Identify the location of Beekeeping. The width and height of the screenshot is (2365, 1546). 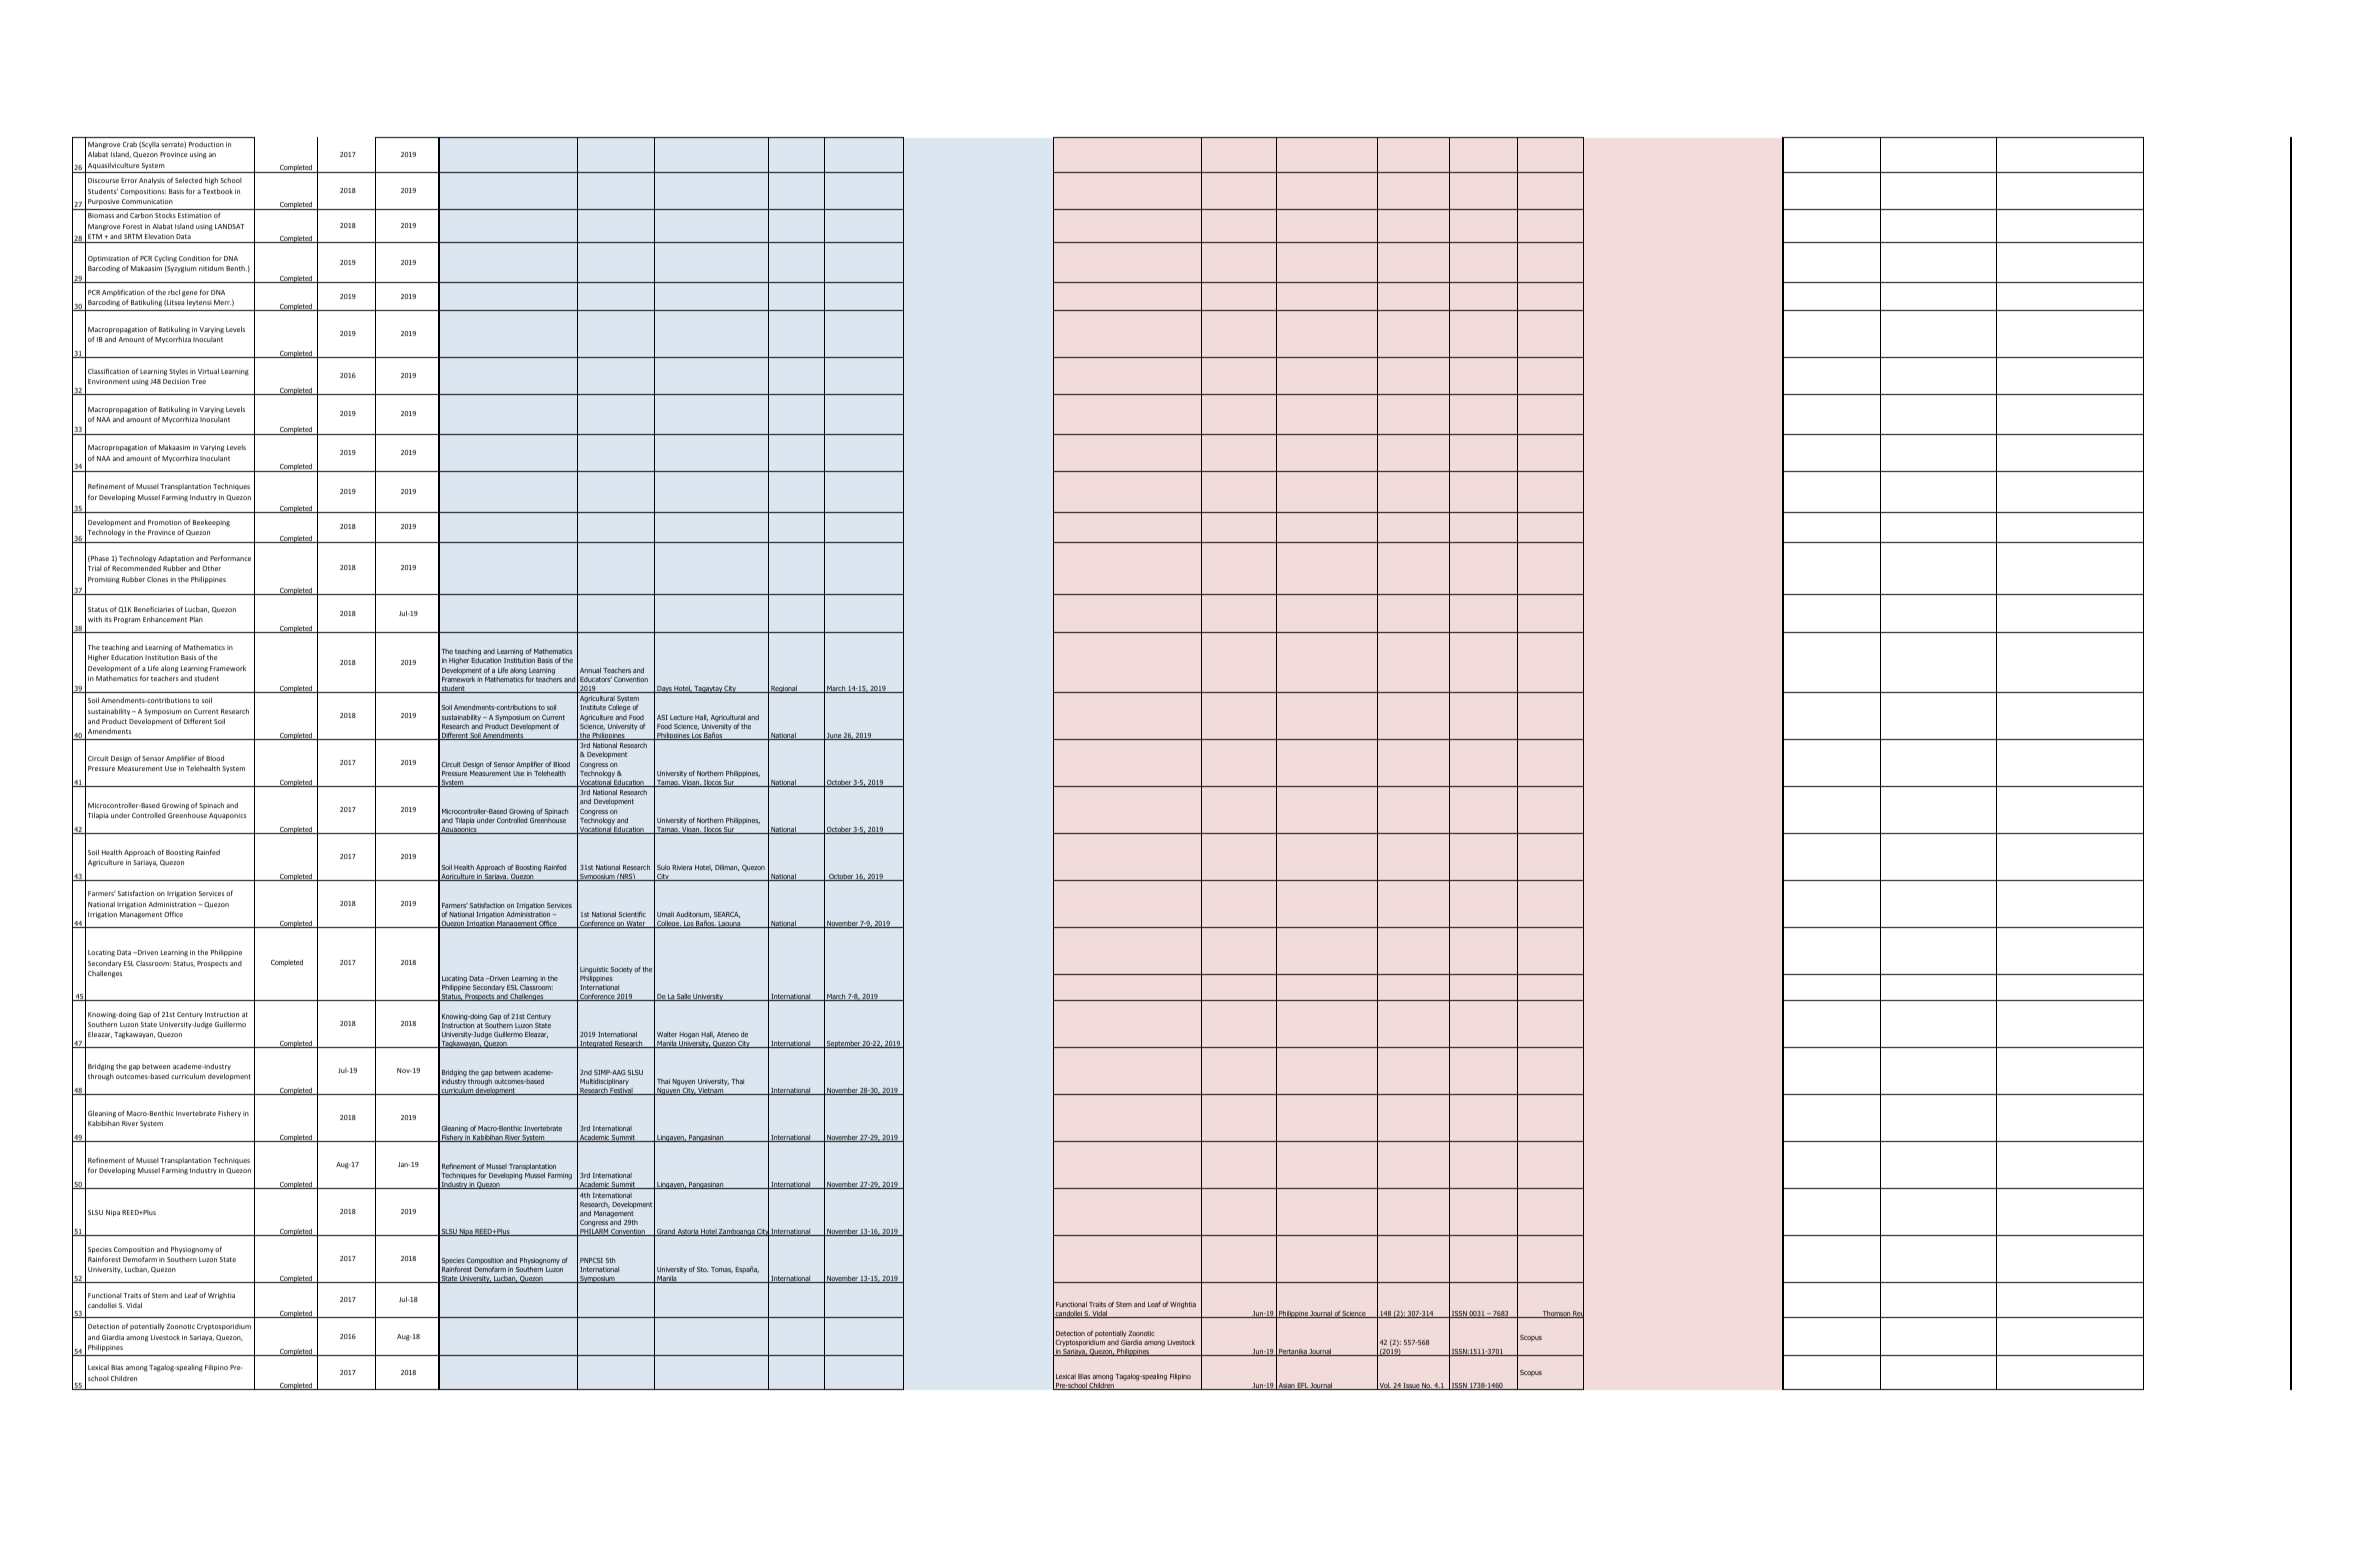
(211, 523).
